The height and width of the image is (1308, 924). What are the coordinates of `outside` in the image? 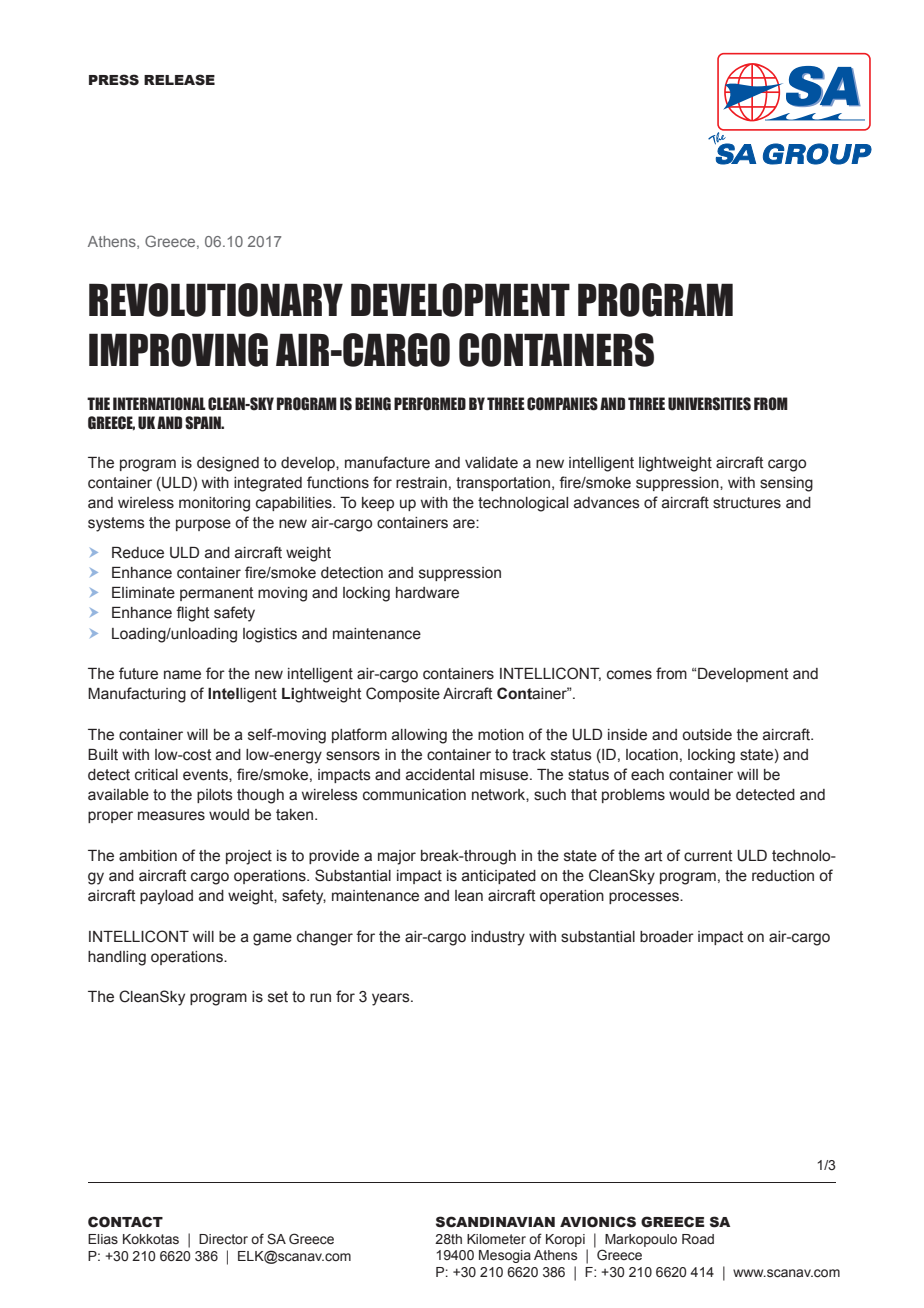 It's located at (707, 735).
